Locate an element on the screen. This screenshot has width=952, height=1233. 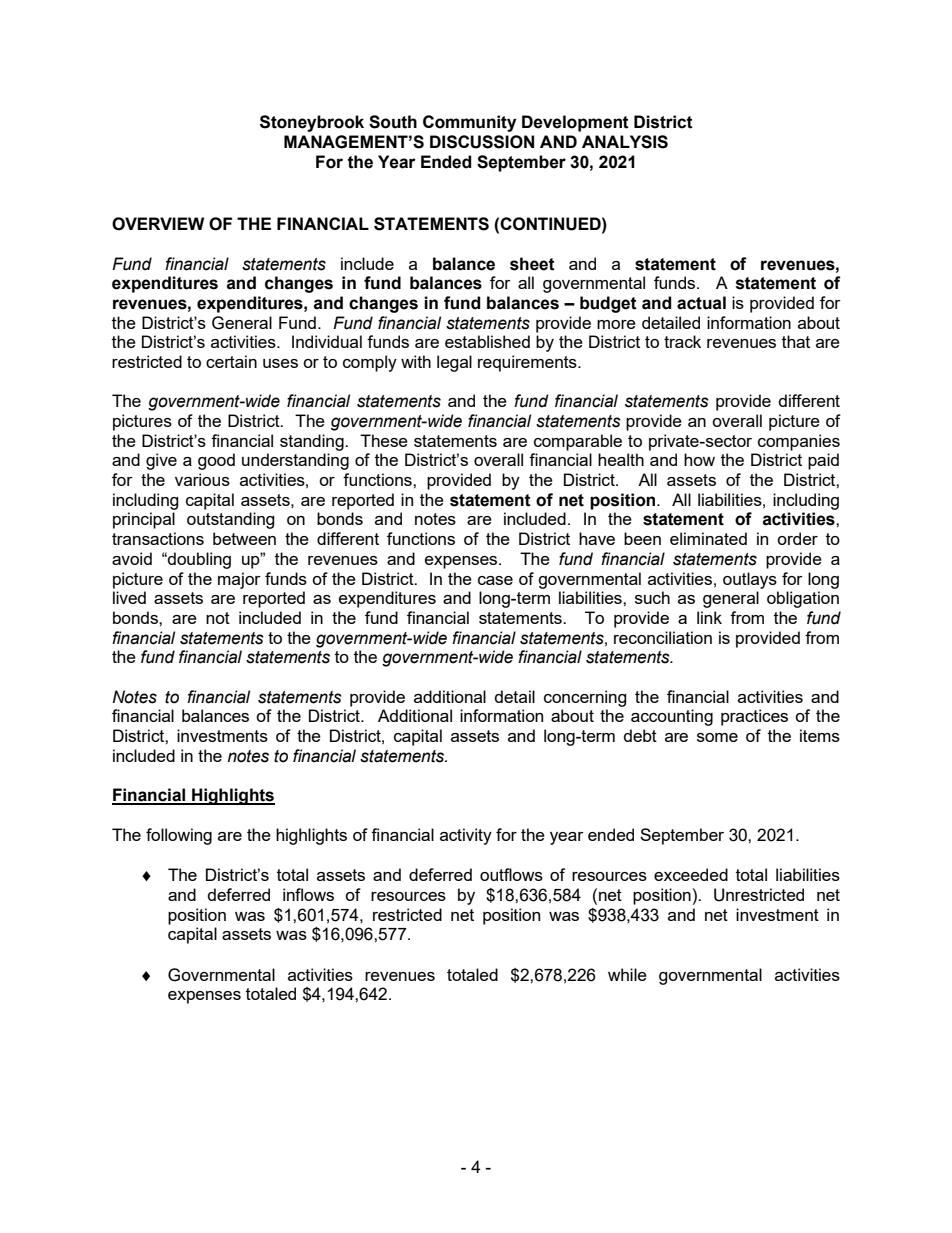
ANALYSIS is located at coordinates (625, 142).
